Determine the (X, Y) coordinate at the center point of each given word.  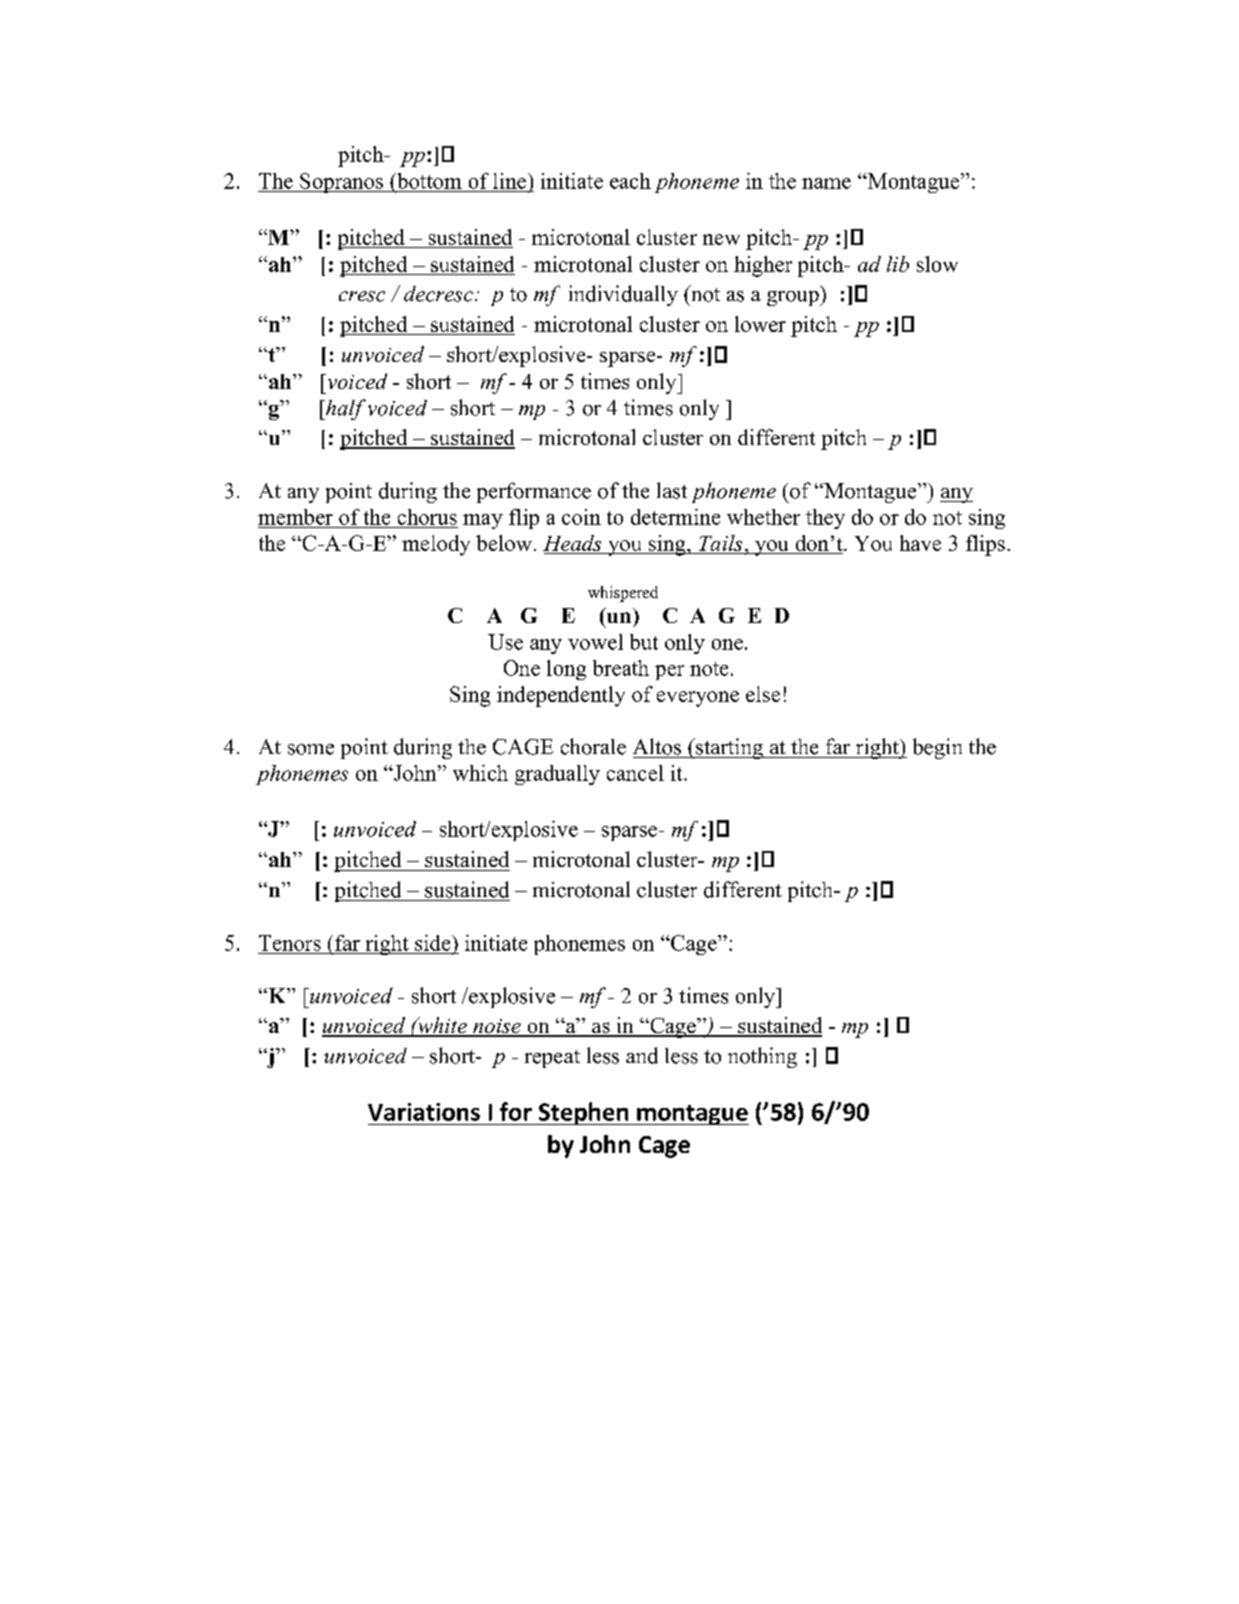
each (630, 181)
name (826, 183)
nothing (762, 1057)
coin (581, 517)
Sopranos (341, 183)
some (311, 749)
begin (937, 748)
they (825, 519)
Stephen (583, 1113)
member (295, 517)
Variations (424, 1112)
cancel (635, 773)
